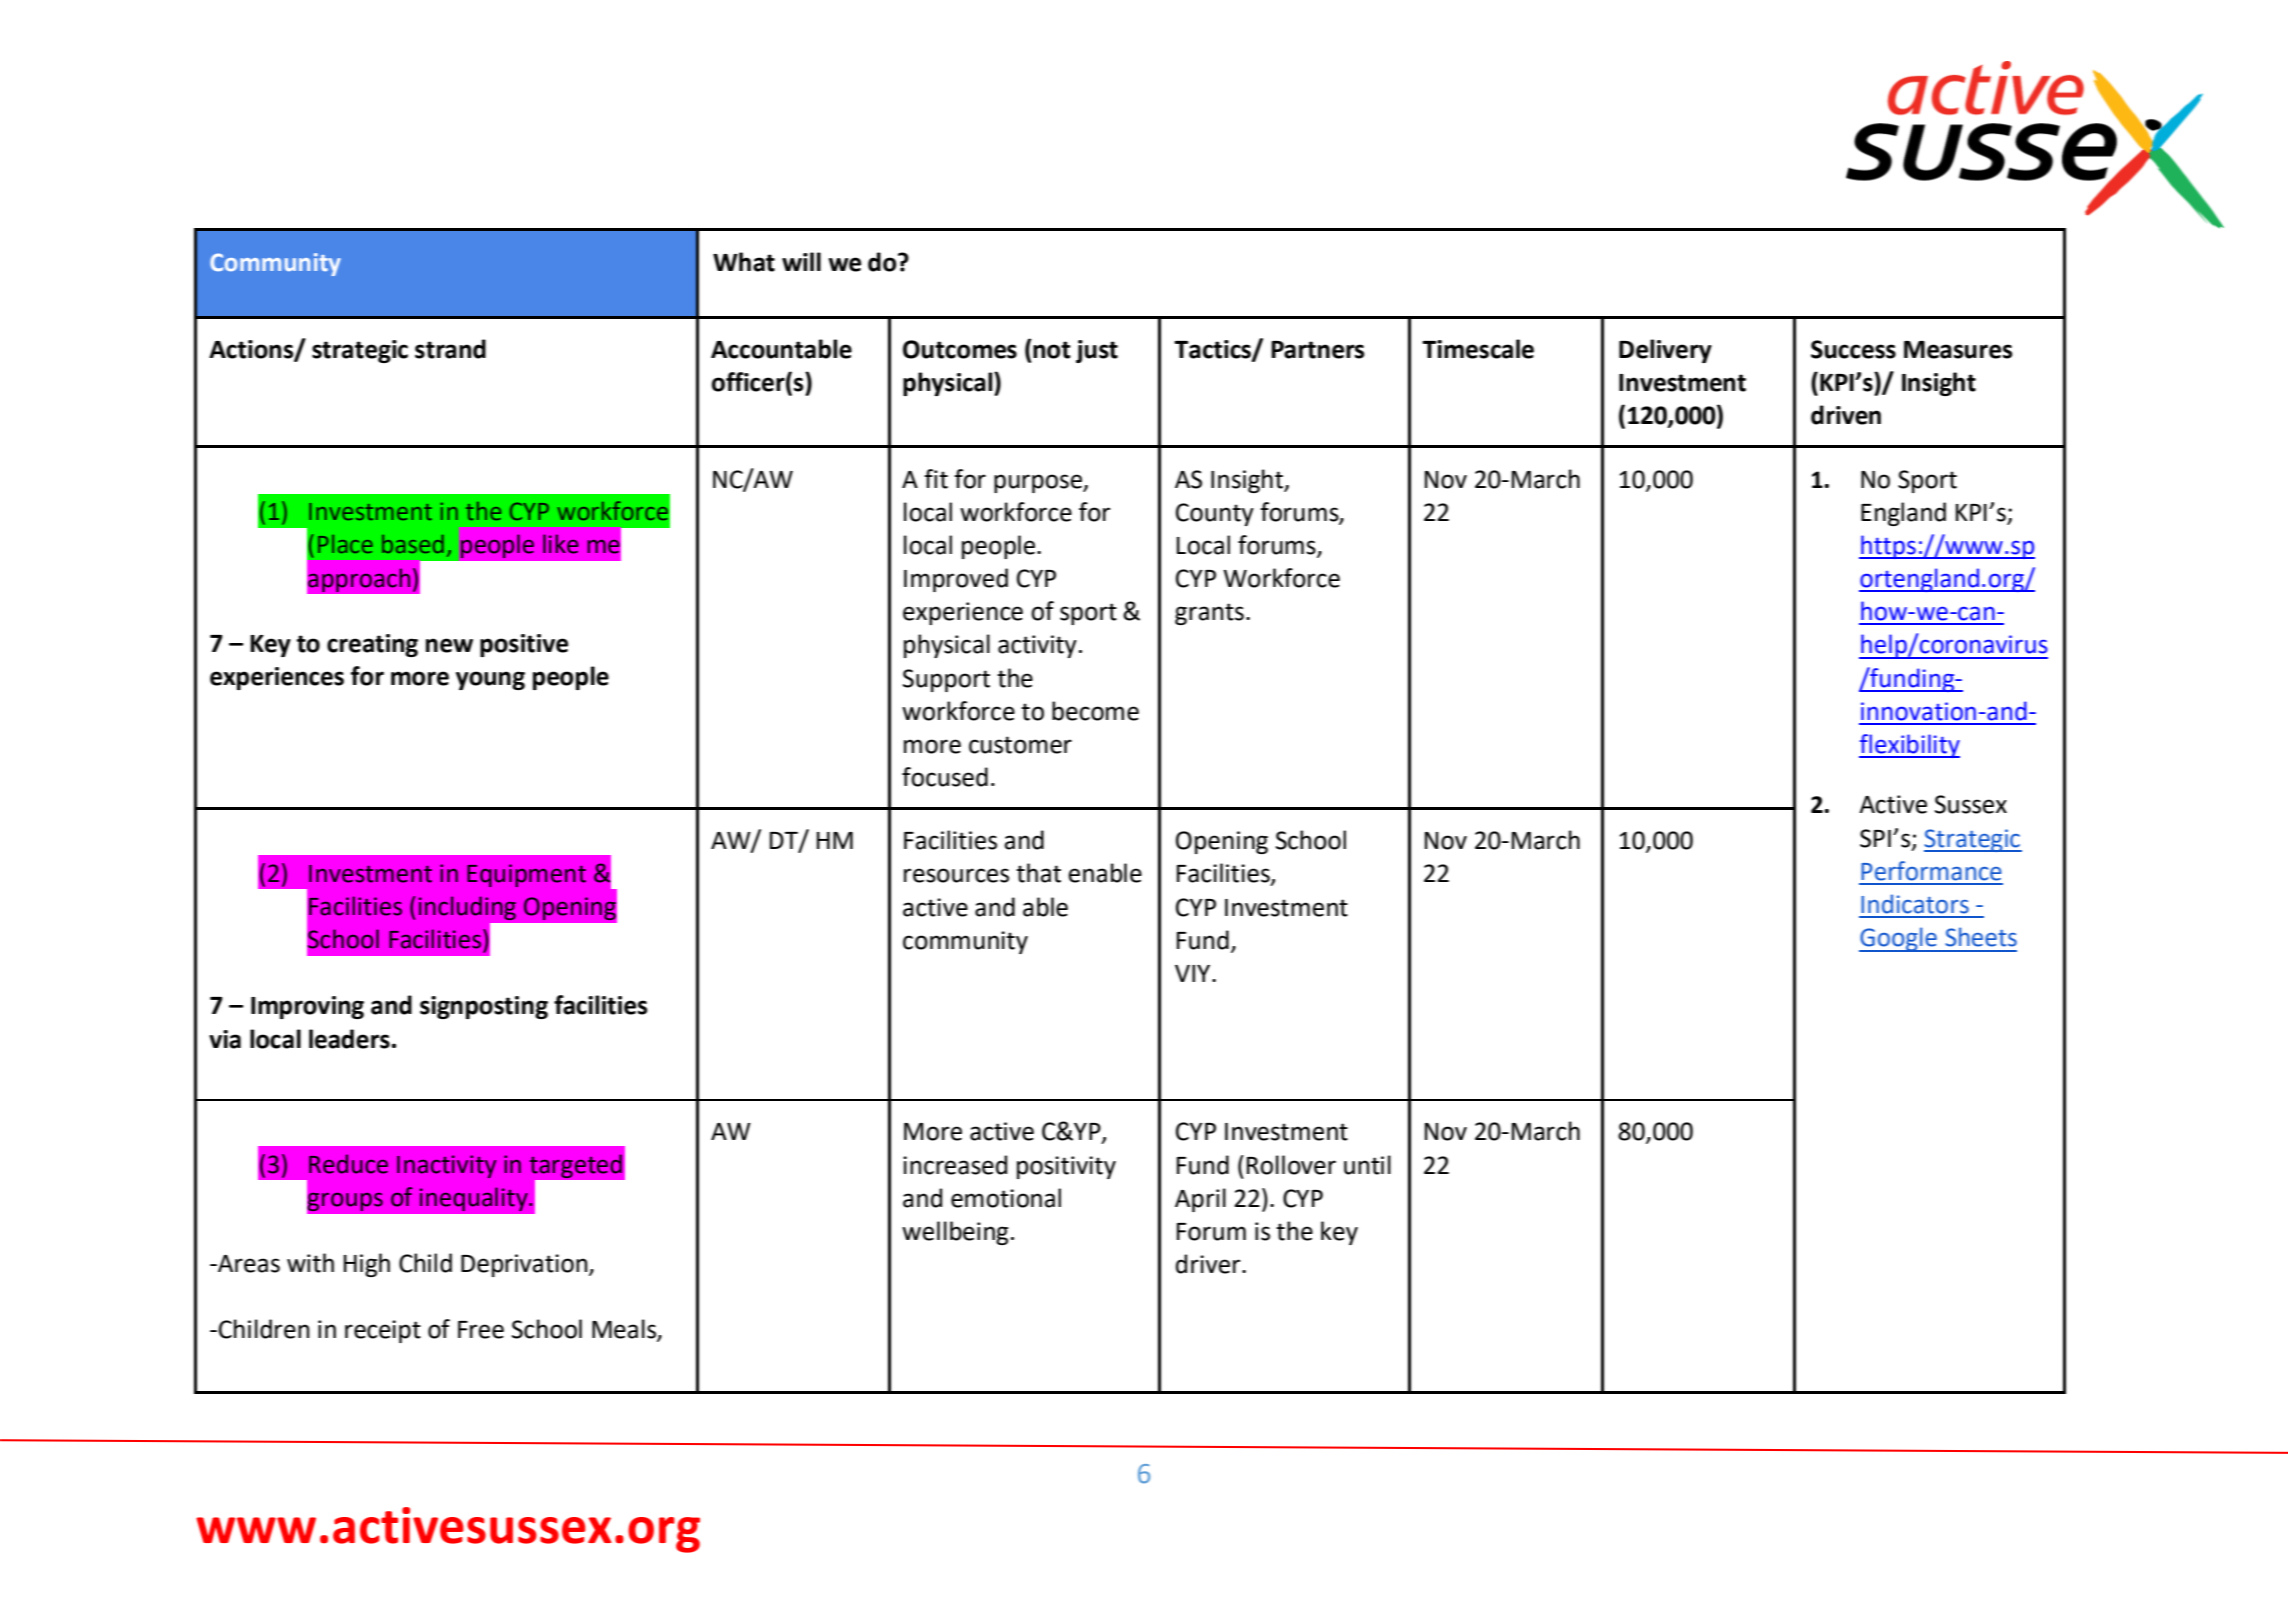 This screenshot has width=2288, height=1618. Describe the element at coordinates (1051, 349) in the screenshot. I see `not` at that location.
